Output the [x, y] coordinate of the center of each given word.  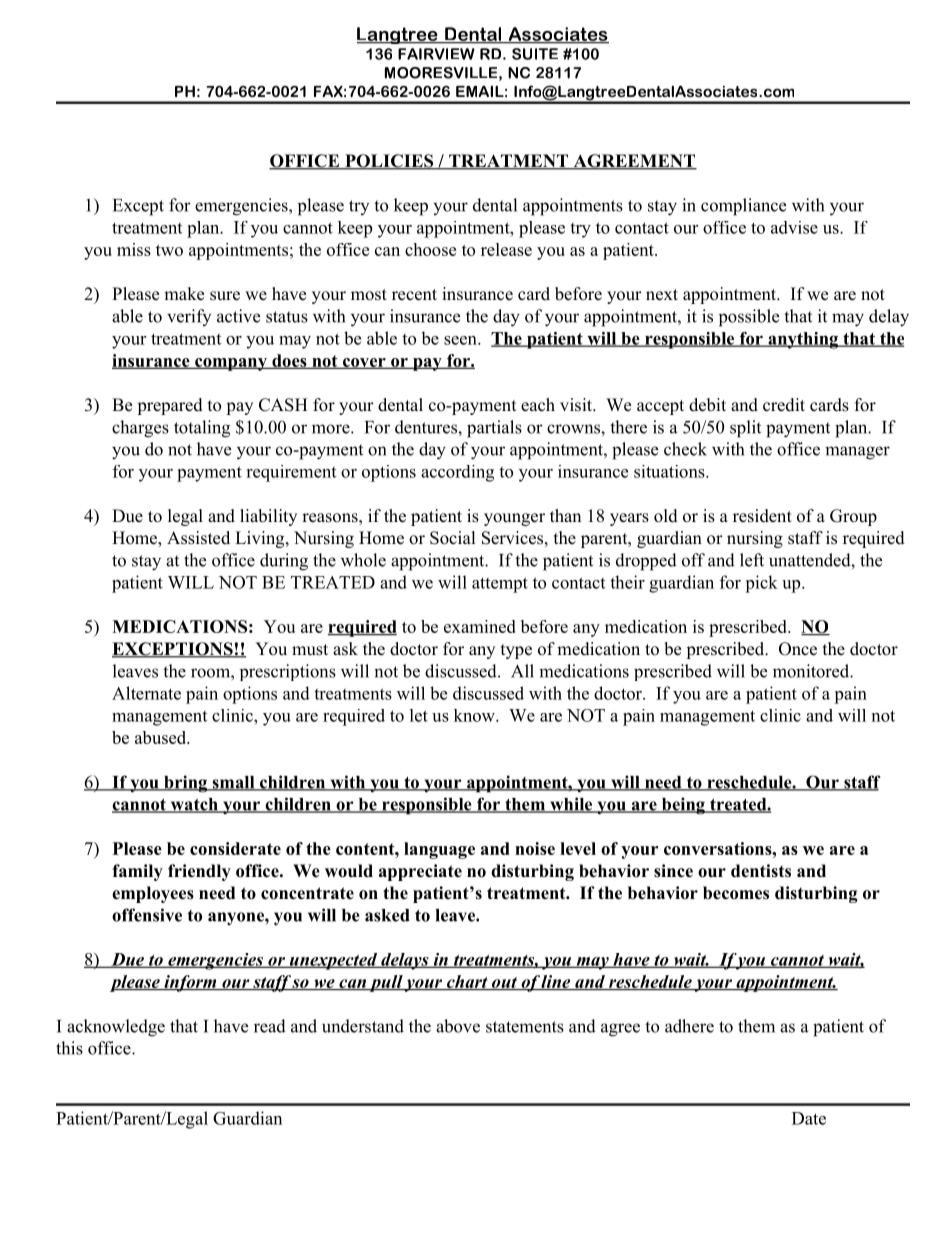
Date [809, 1118]
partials [494, 429]
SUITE [535, 54]
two [169, 250]
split [745, 429]
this [69, 1048]
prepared [170, 406]
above [458, 1026]
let [419, 715]
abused [162, 737]
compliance [743, 207]
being [683, 806]
